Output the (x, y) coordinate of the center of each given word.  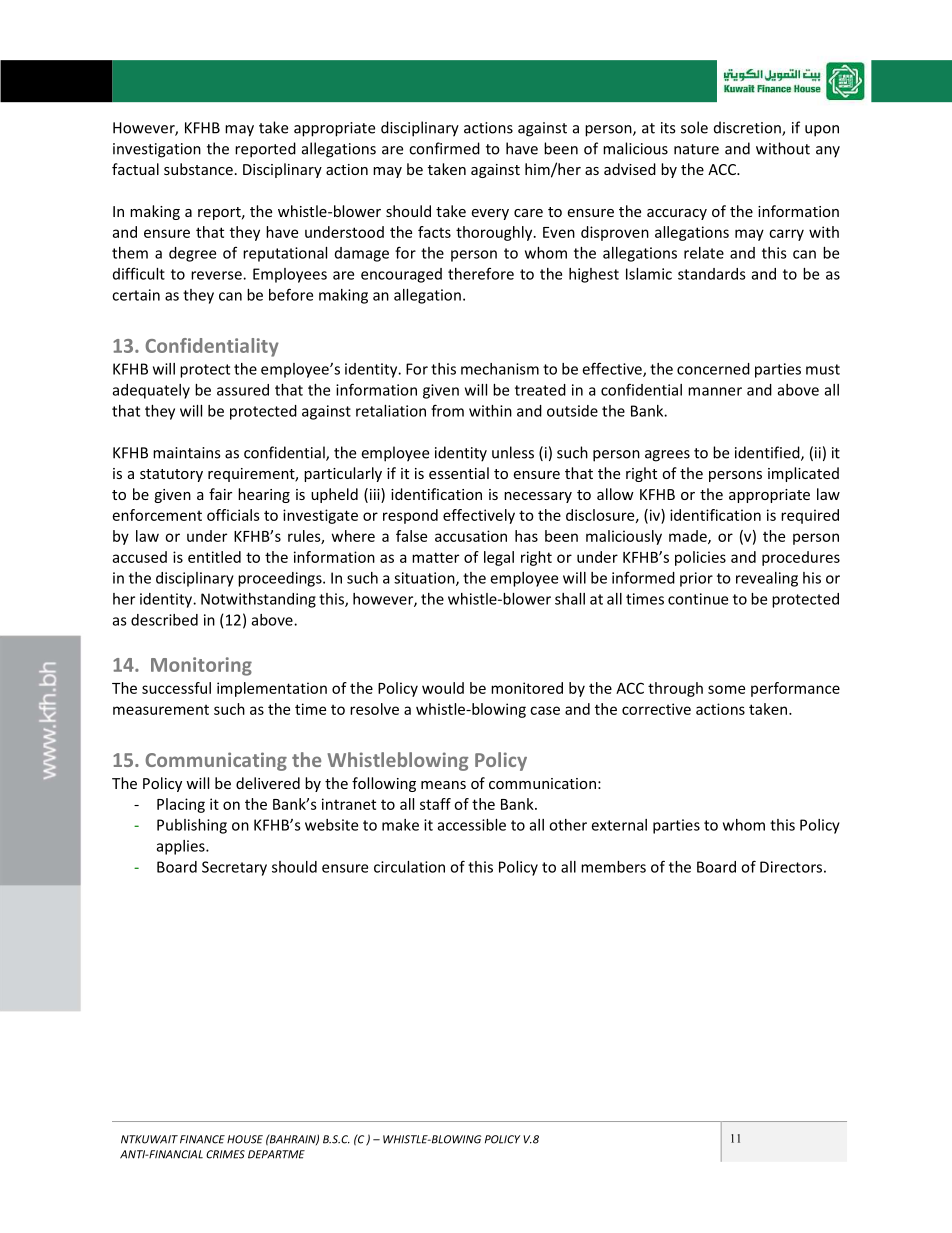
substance (198, 169)
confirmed (444, 148)
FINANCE (202, 1139)
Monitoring (201, 666)
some (726, 689)
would (443, 688)
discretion (748, 128)
